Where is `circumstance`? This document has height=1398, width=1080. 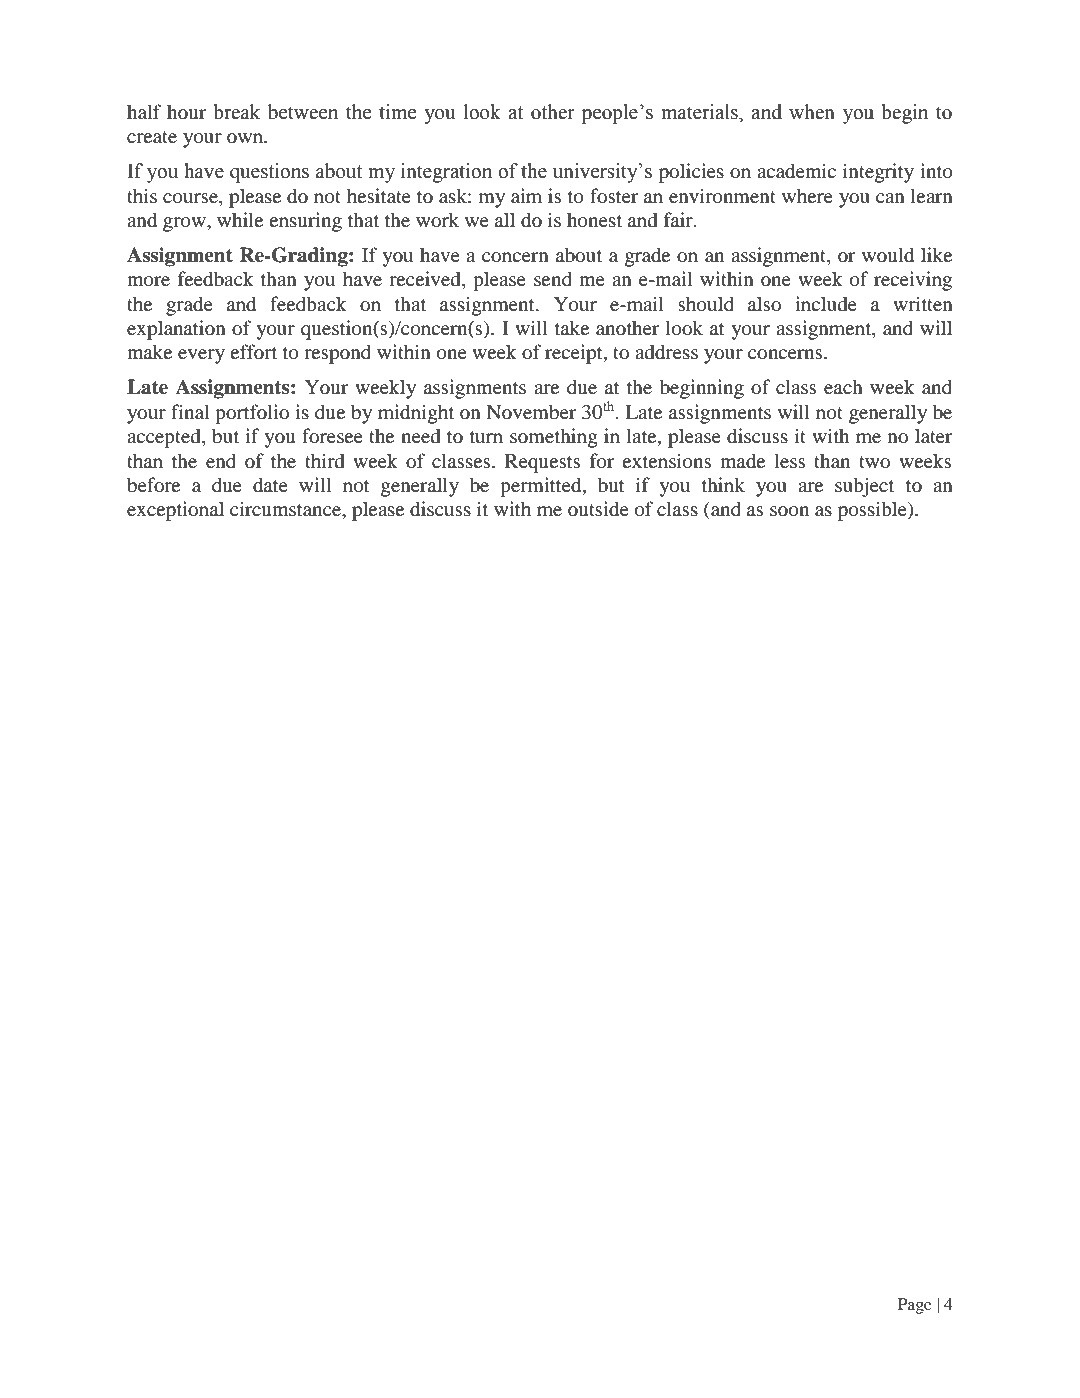 circumstance is located at coordinates (286, 509).
